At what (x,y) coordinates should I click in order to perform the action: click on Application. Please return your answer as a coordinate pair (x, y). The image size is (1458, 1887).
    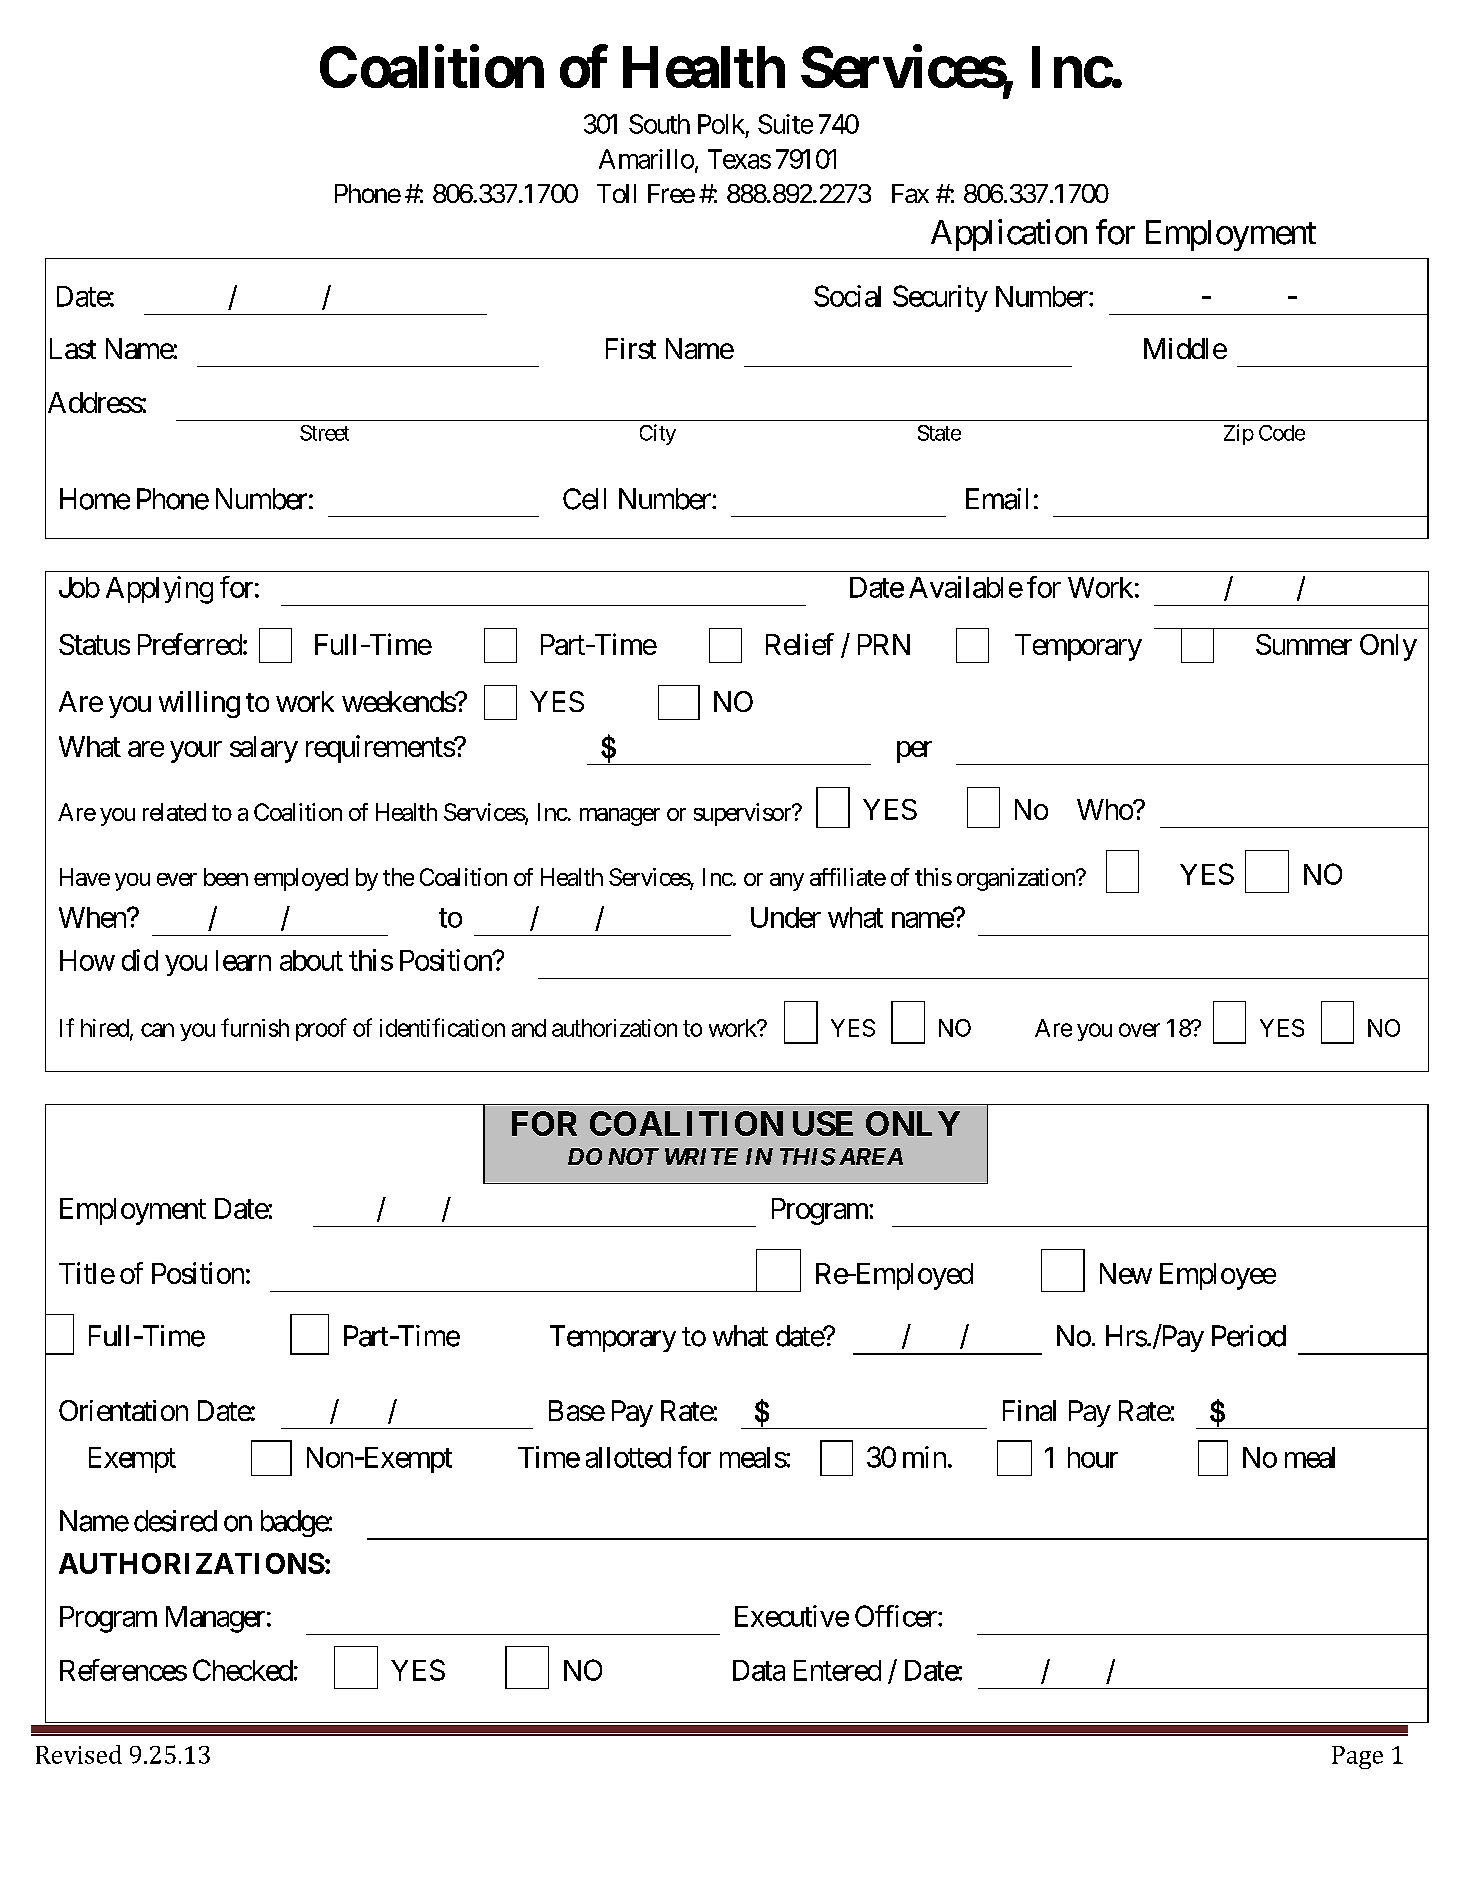
    Looking at the image, I should click on (1009, 235).
